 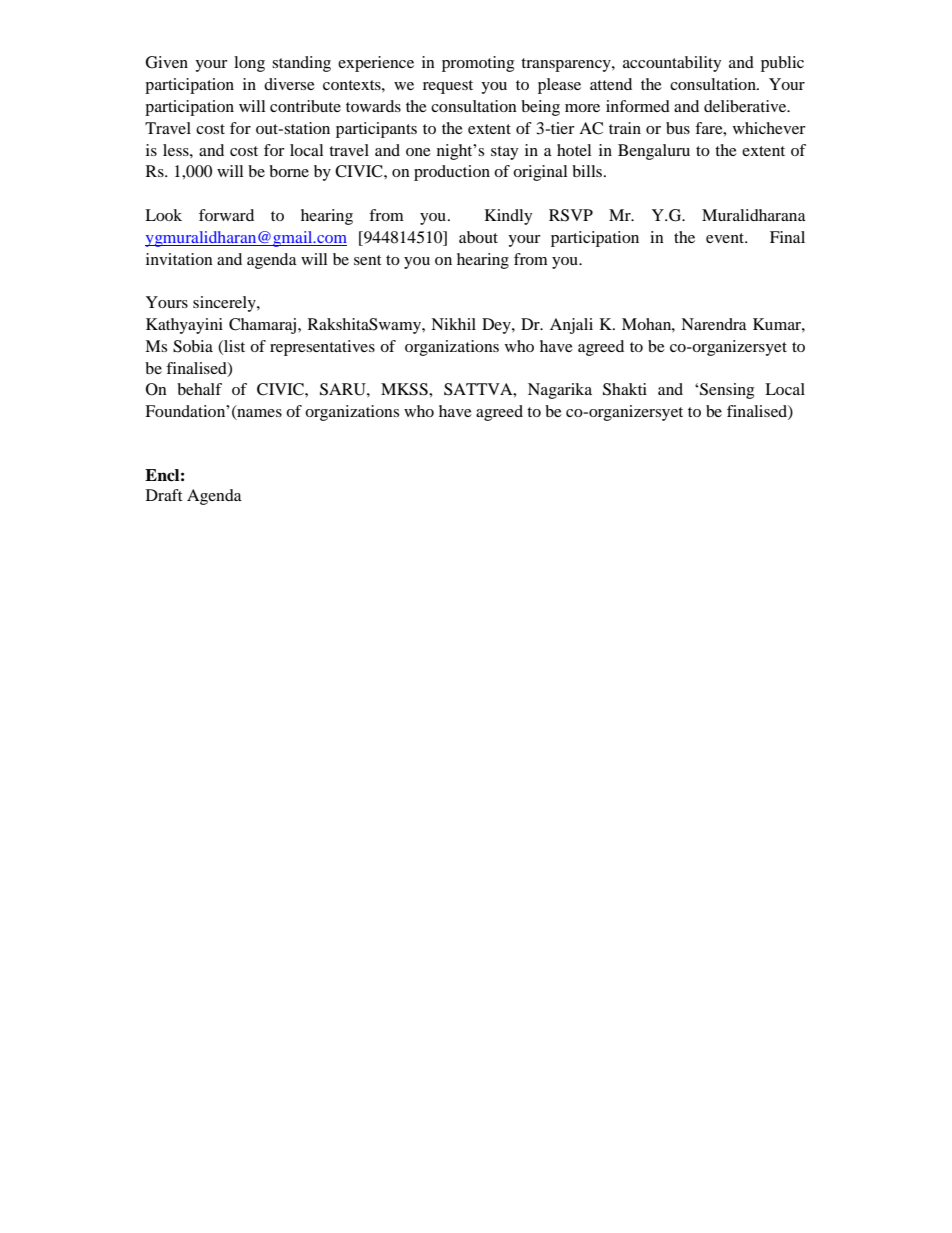 I want to click on Dey, so click(x=497, y=326).
